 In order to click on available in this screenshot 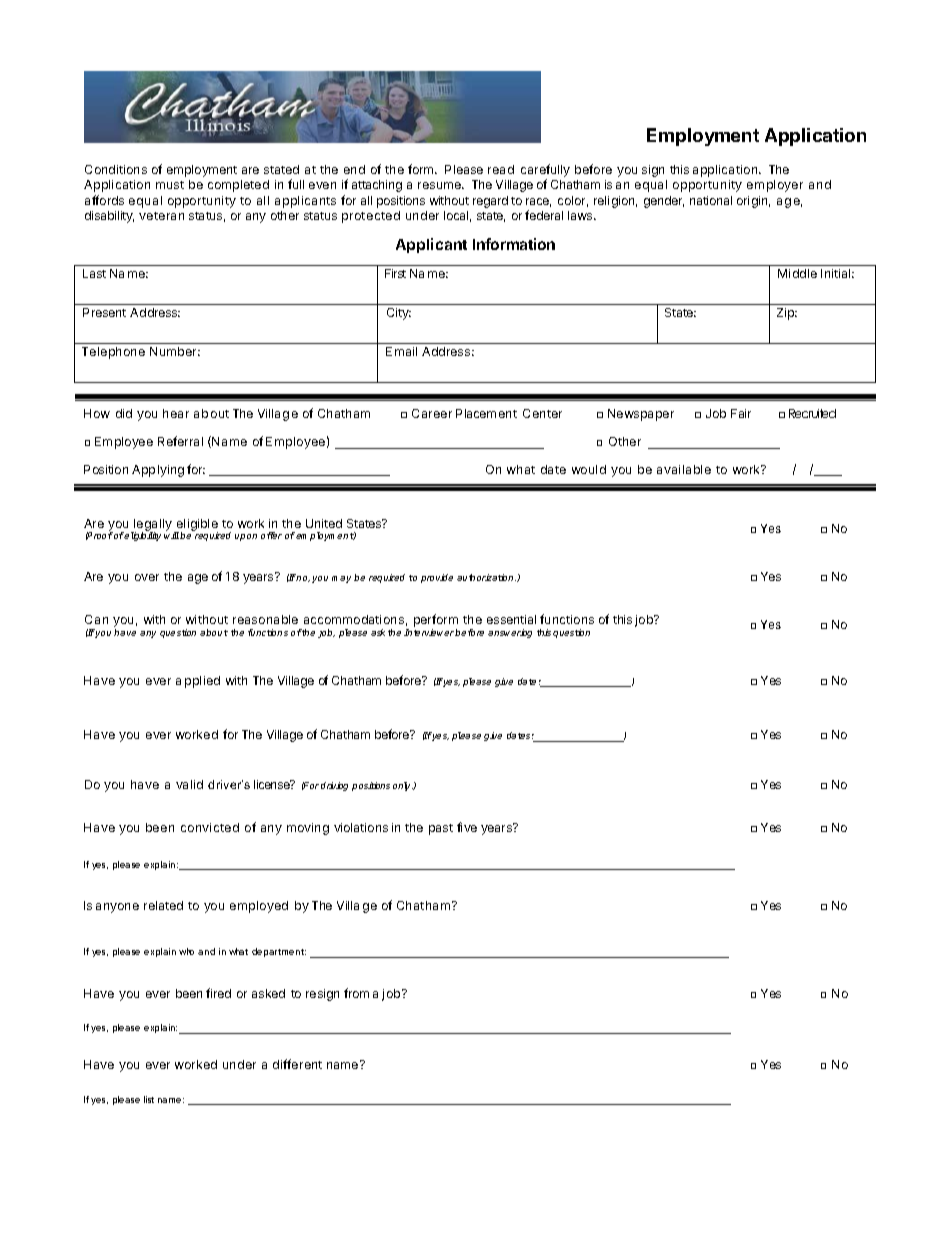, I will do `click(684, 469)`.
